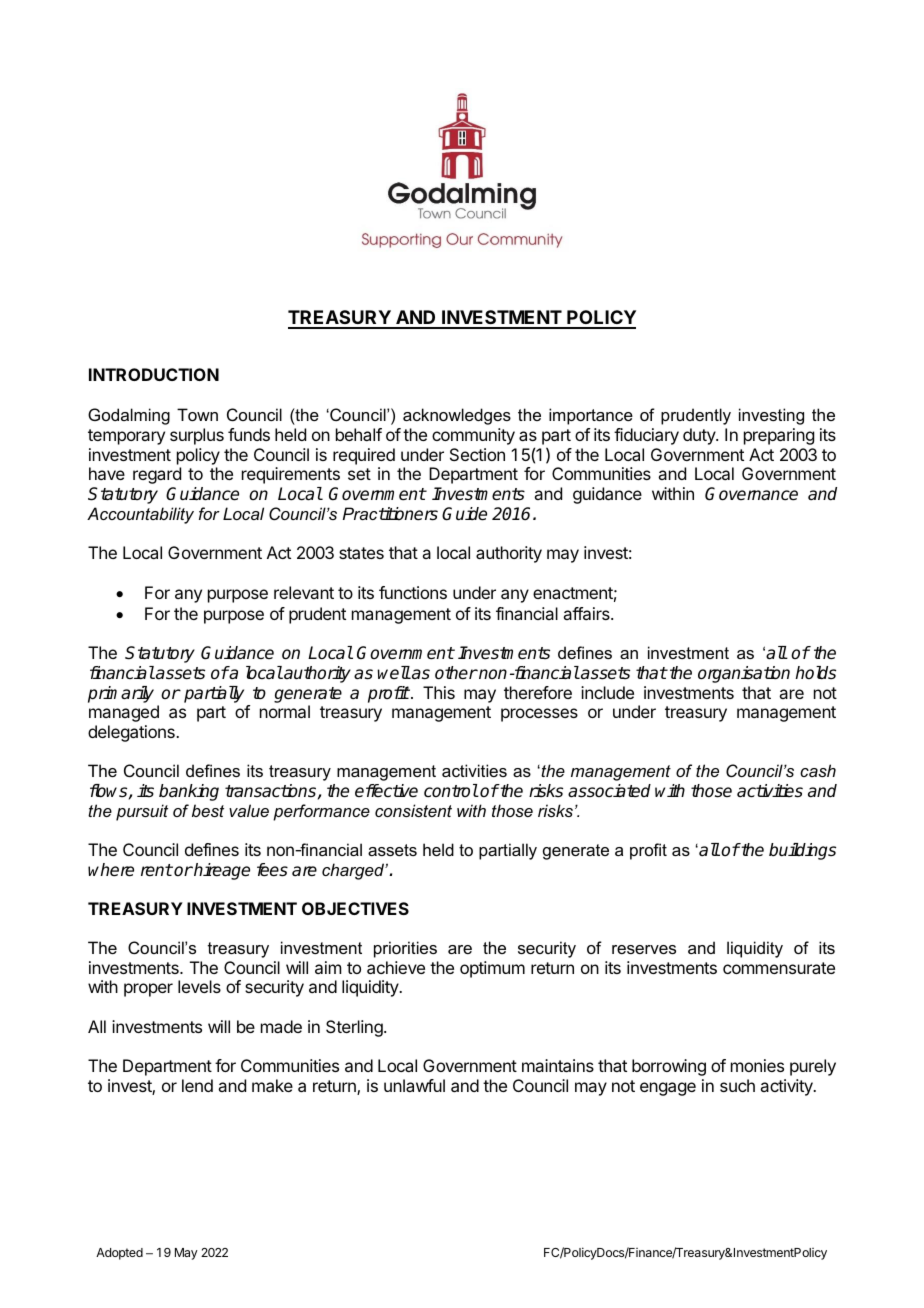  Describe the element at coordinates (779, 968) in the screenshot. I see `commensurate` at that location.
